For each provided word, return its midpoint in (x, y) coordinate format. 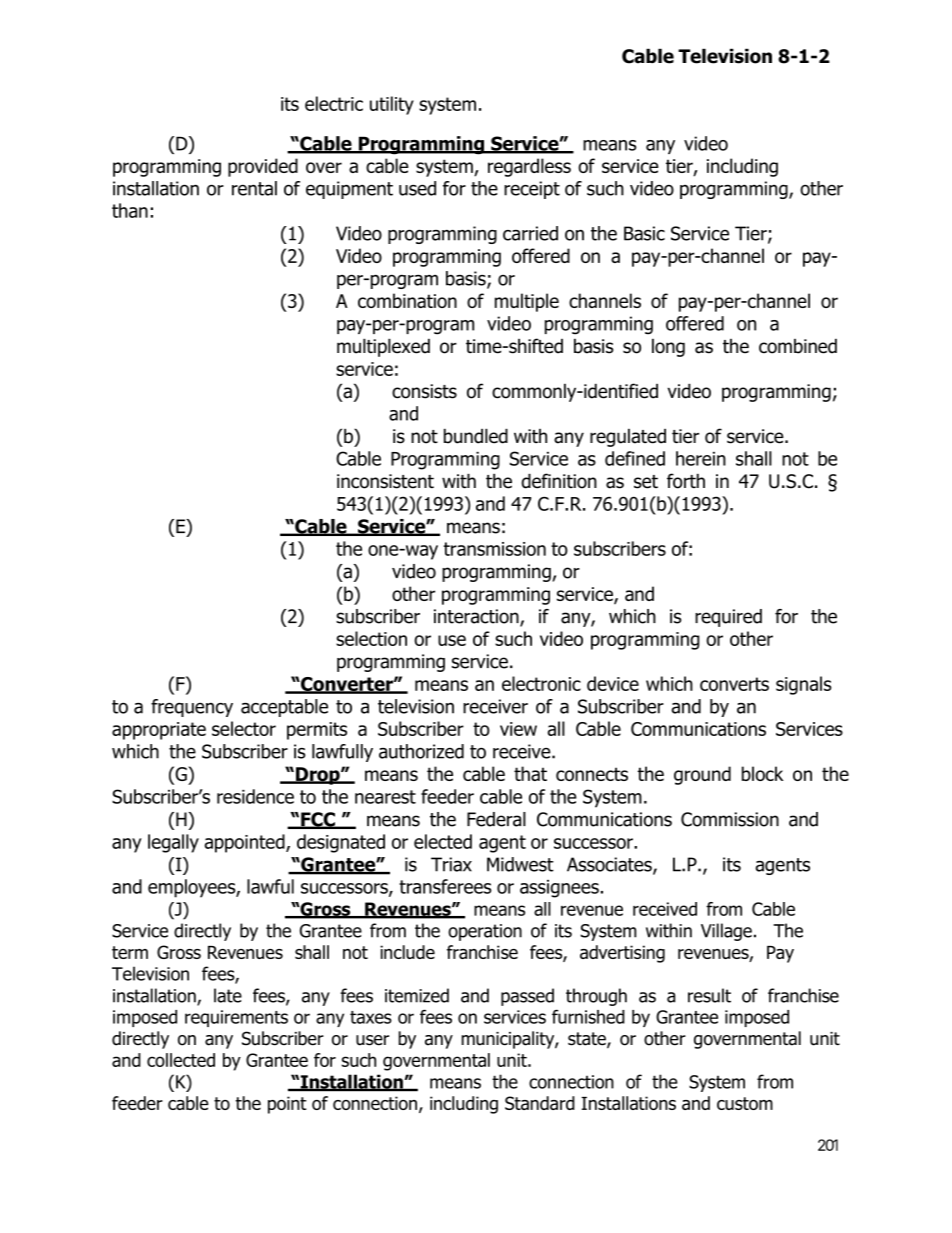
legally (173, 843)
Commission (730, 819)
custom (745, 1103)
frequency (192, 708)
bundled (476, 436)
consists (424, 391)
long (668, 347)
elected (443, 841)
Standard (540, 1103)
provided (263, 167)
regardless (529, 167)
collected (181, 1060)
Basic (644, 233)
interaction (477, 617)
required (728, 618)
